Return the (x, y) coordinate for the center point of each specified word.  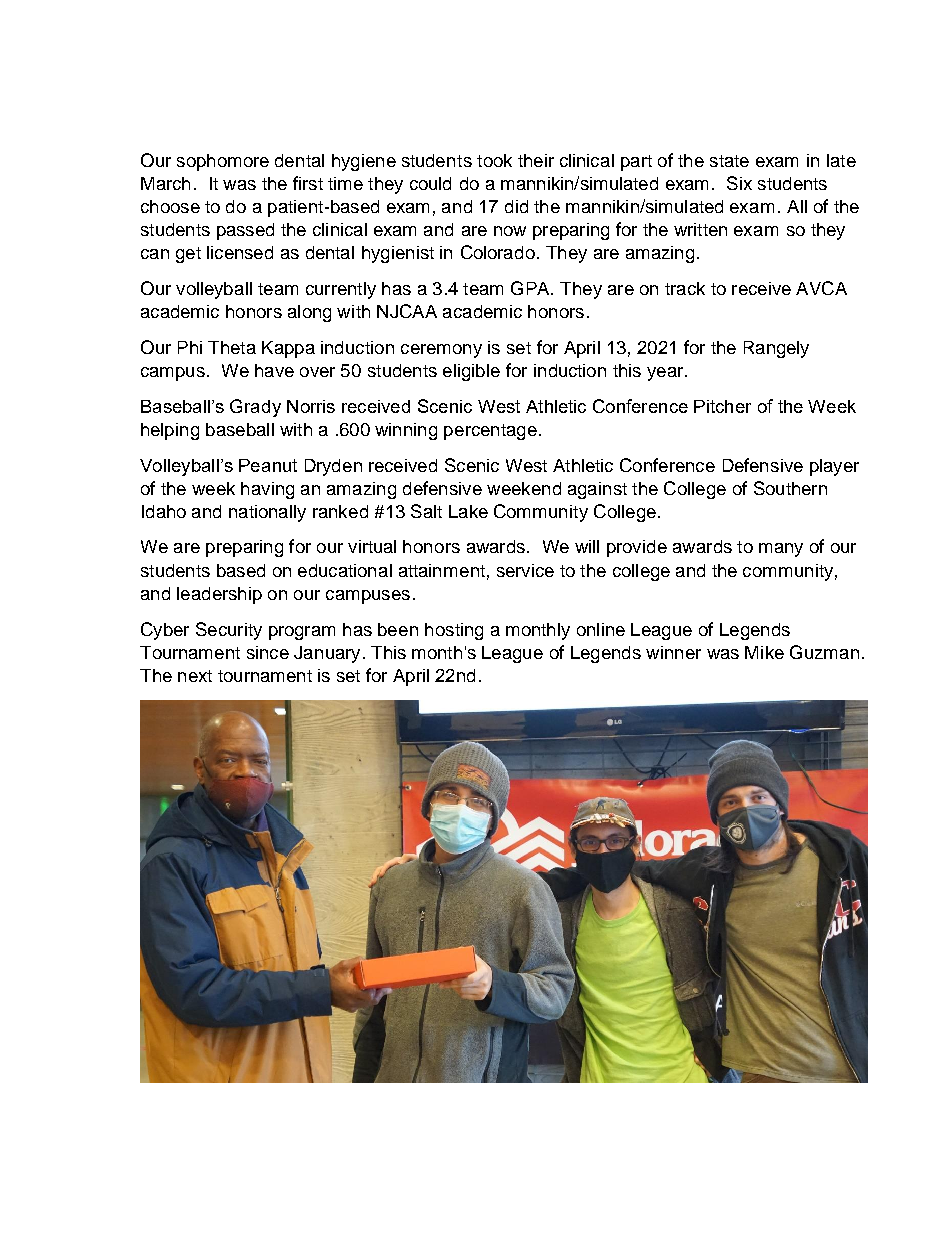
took (494, 160)
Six (739, 183)
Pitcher (722, 406)
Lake (468, 511)
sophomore (223, 162)
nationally (267, 513)
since (268, 652)
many (781, 550)
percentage (490, 432)
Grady (255, 408)
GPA (531, 288)
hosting (454, 631)
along (309, 313)
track (685, 288)
